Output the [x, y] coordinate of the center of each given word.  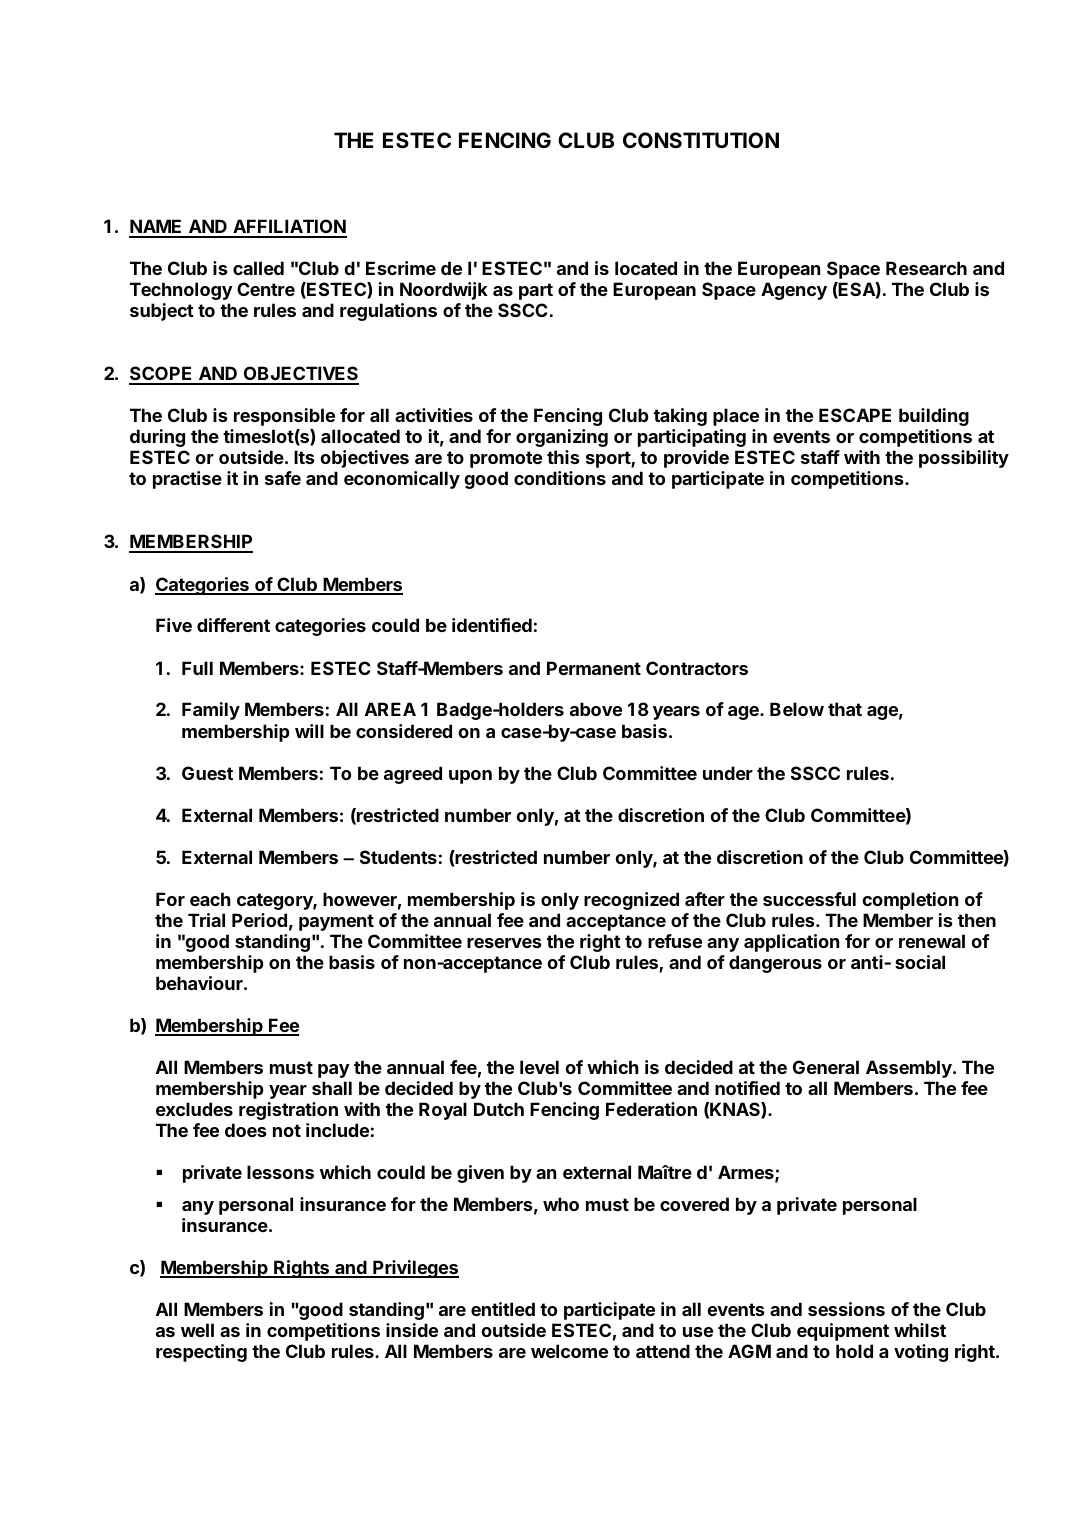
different [233, 625]
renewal [932, 941]
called [258, 268]
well [197, 1330]
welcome [569, 1351]
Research [926, 268]
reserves [504, 943]
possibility [964, 459]
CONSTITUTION [701, 140]
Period [259, 920]
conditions [560, 478]
